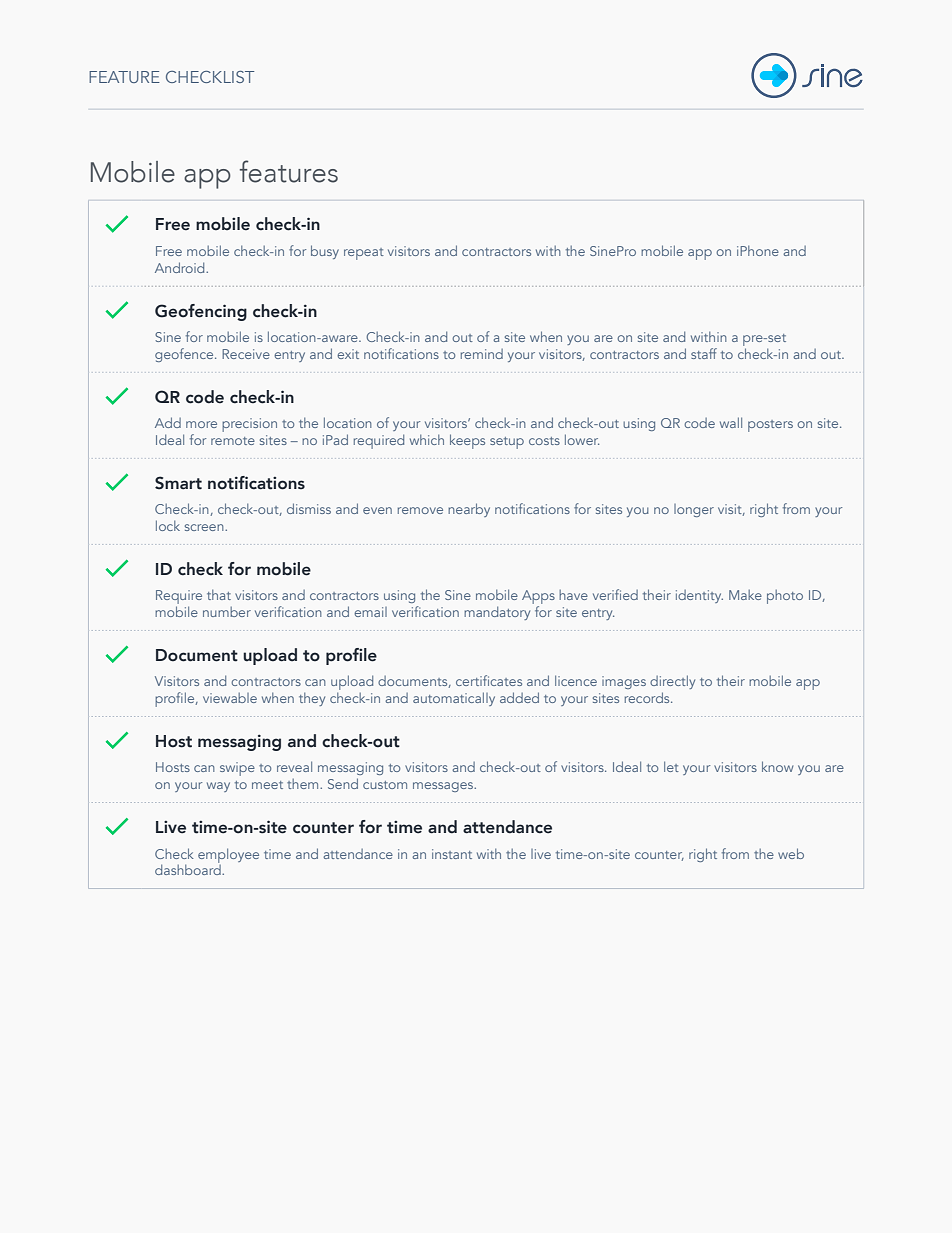  I want to click on number, so click(227, 612).
